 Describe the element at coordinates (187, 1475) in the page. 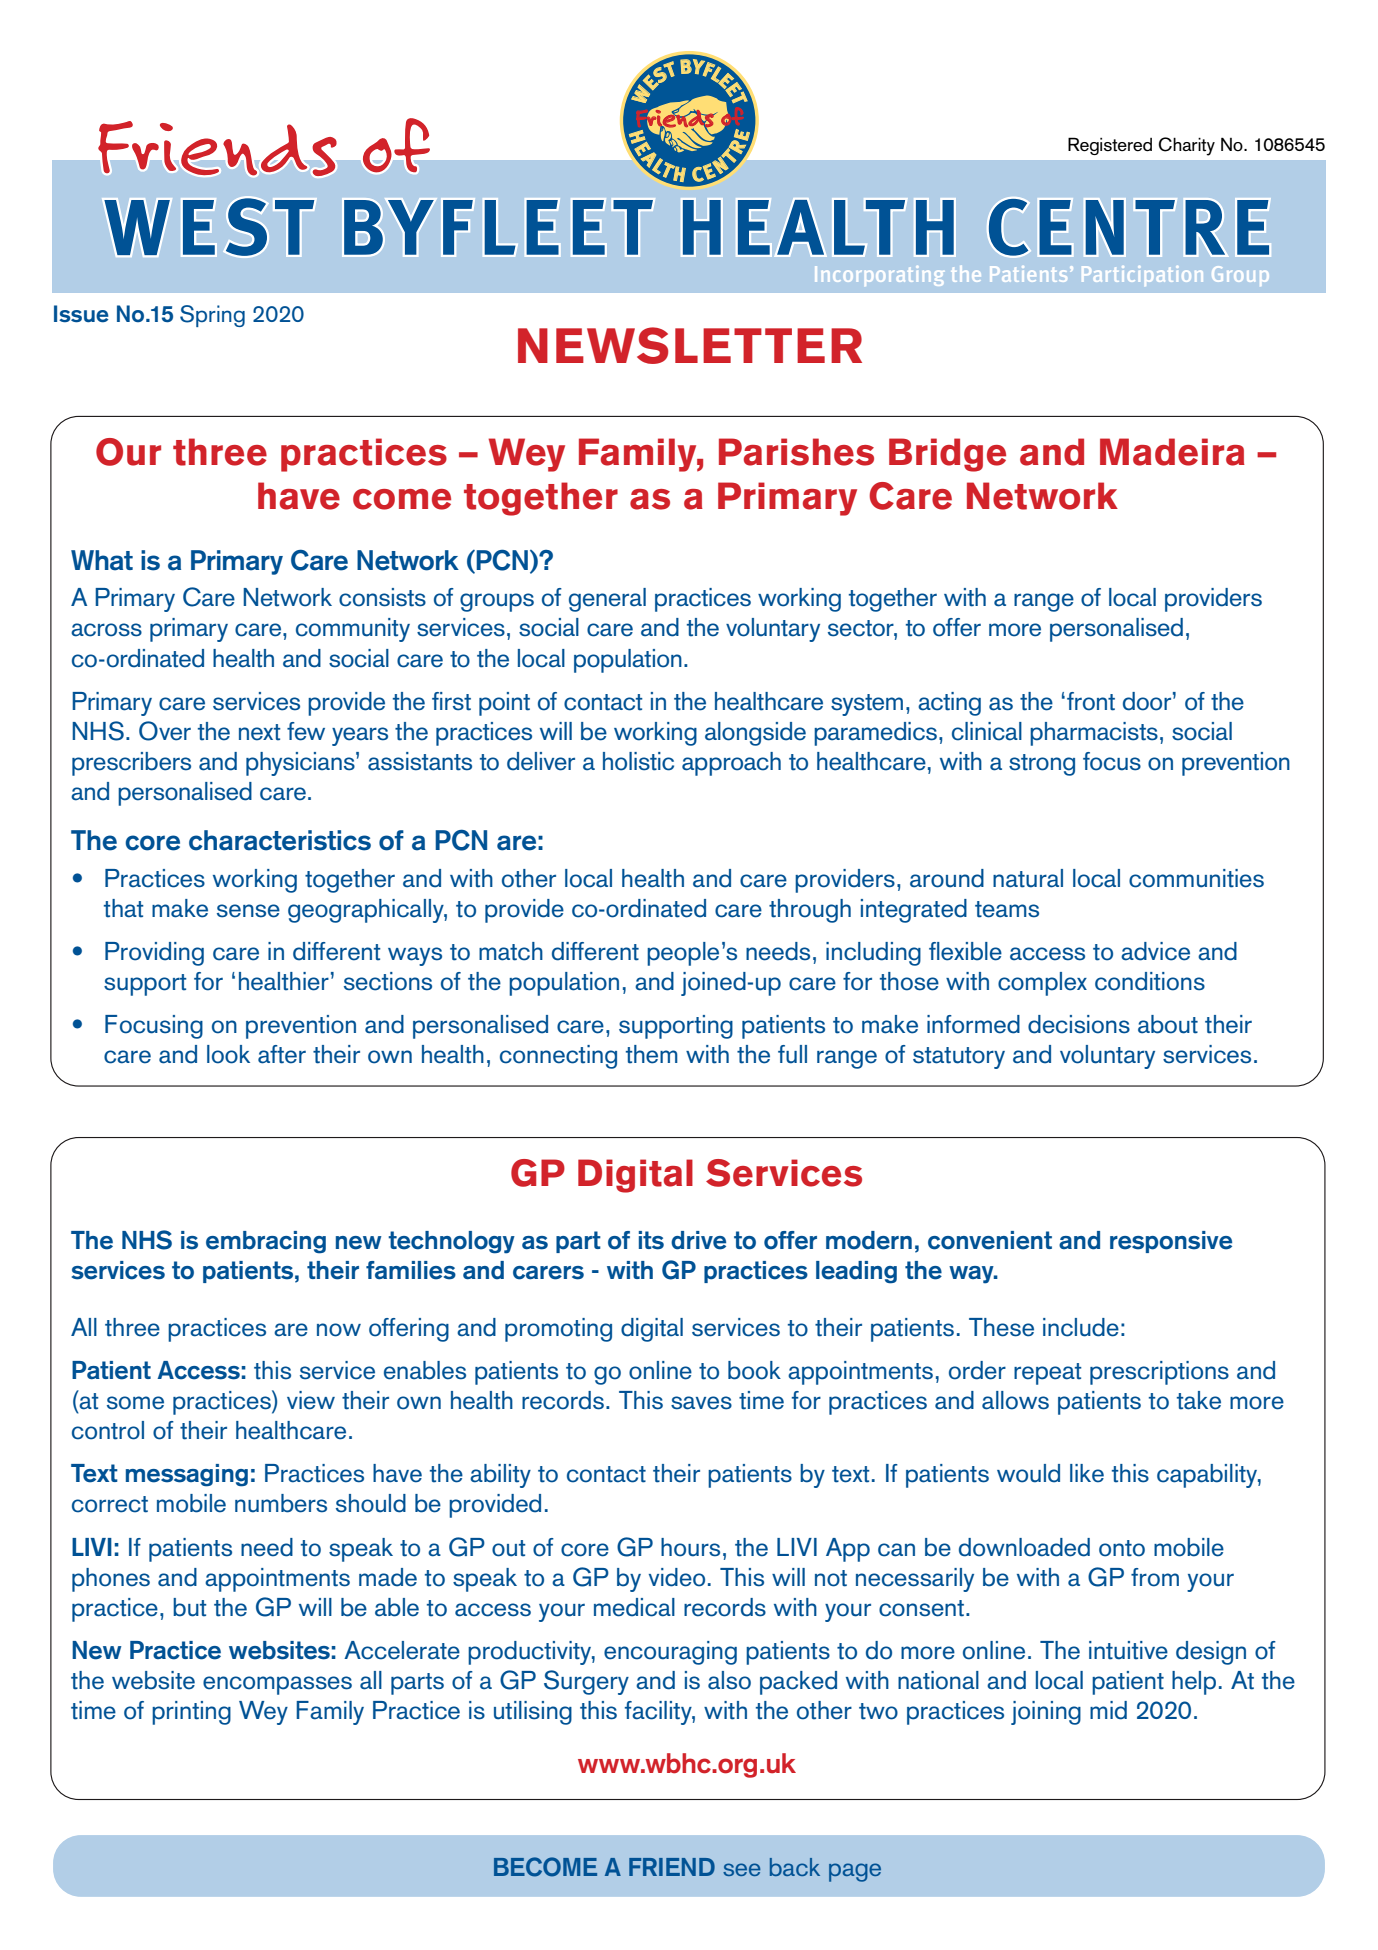

I see `messaging` at that location.
